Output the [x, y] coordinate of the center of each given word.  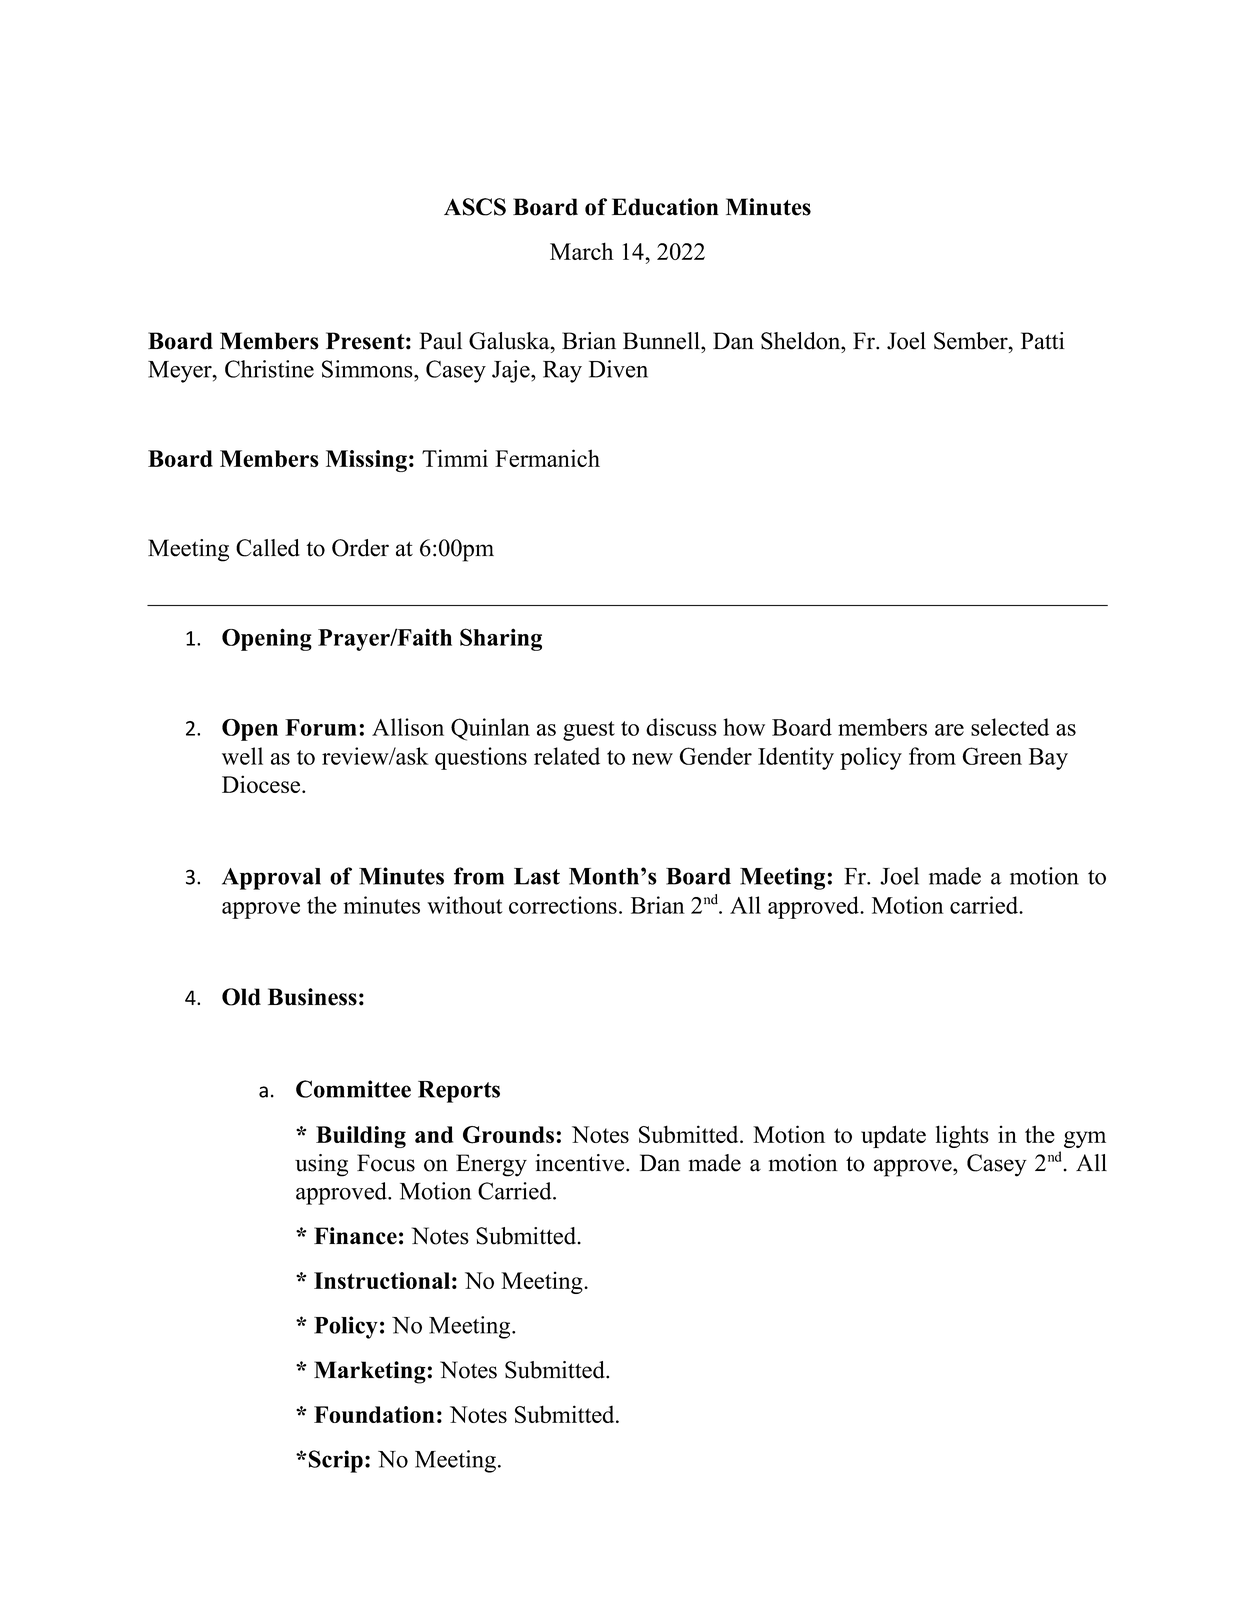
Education [665, 207]
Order [360, 548]
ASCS [475, 207]
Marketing [371, 1372]
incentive [581, 1163]
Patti [1043, 341]
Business [312, 997]
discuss [681, 727]
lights [962, 1136]
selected [1010, 727]
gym [1085, 1139]
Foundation [374, 1414]
